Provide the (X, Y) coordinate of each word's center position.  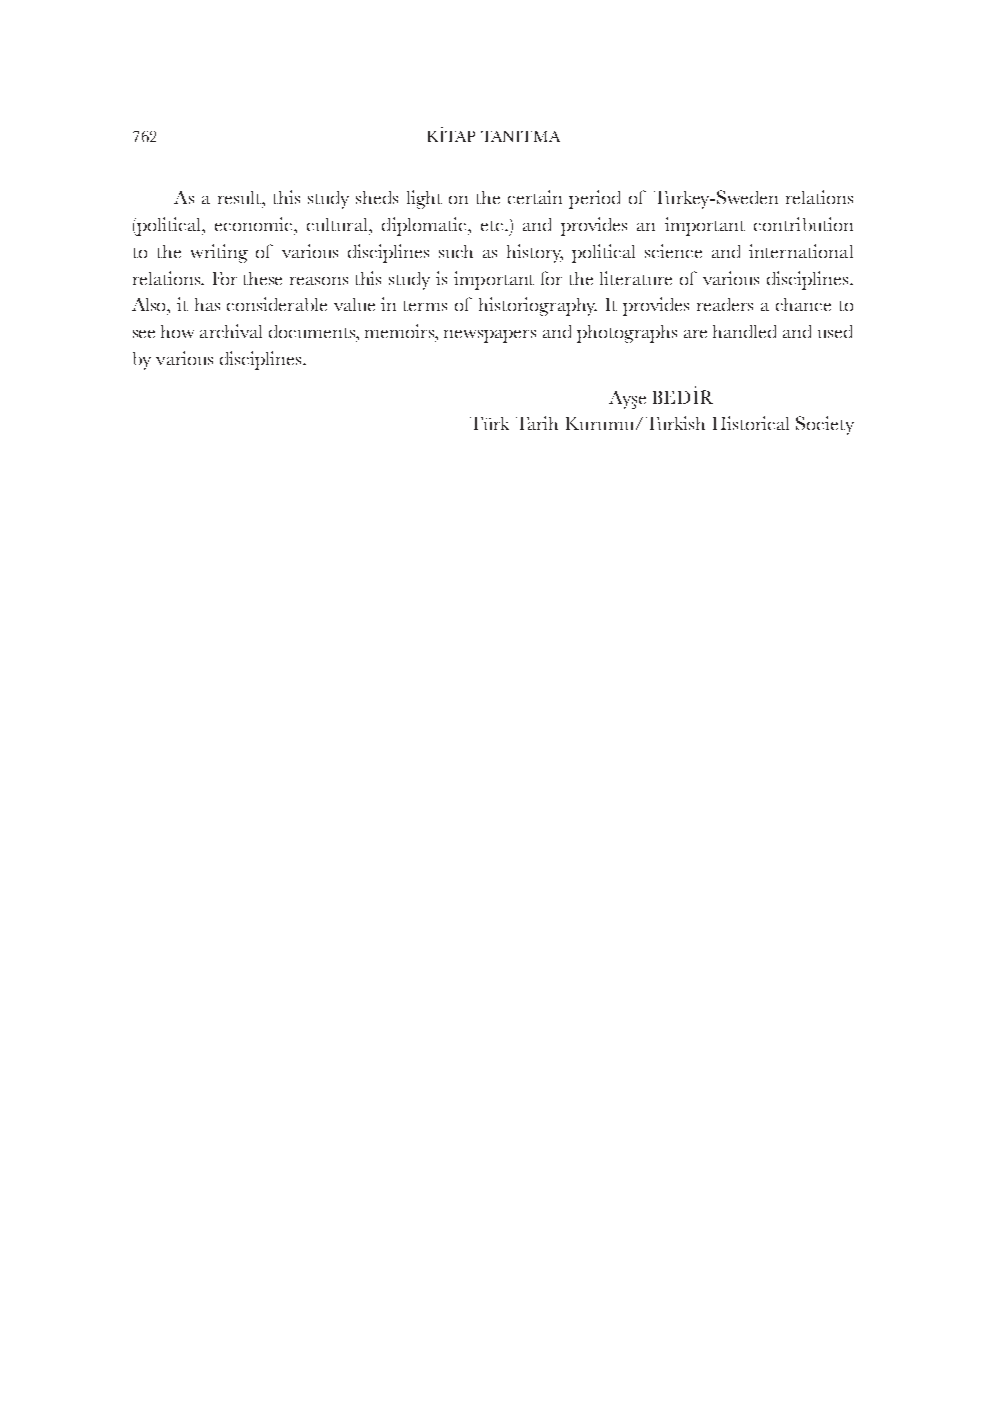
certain (535, 197)
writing (219, 253)
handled (744, 331)
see (144, 334)
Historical (751, 423)
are (695, 334)
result (240, 197)
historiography (538, 306)
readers (725, 304)
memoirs (401, 331)
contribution (803, 224)
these (263, 278)
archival (231, 331)
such (456, 251)
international (801, 251)
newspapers (490, 336)
